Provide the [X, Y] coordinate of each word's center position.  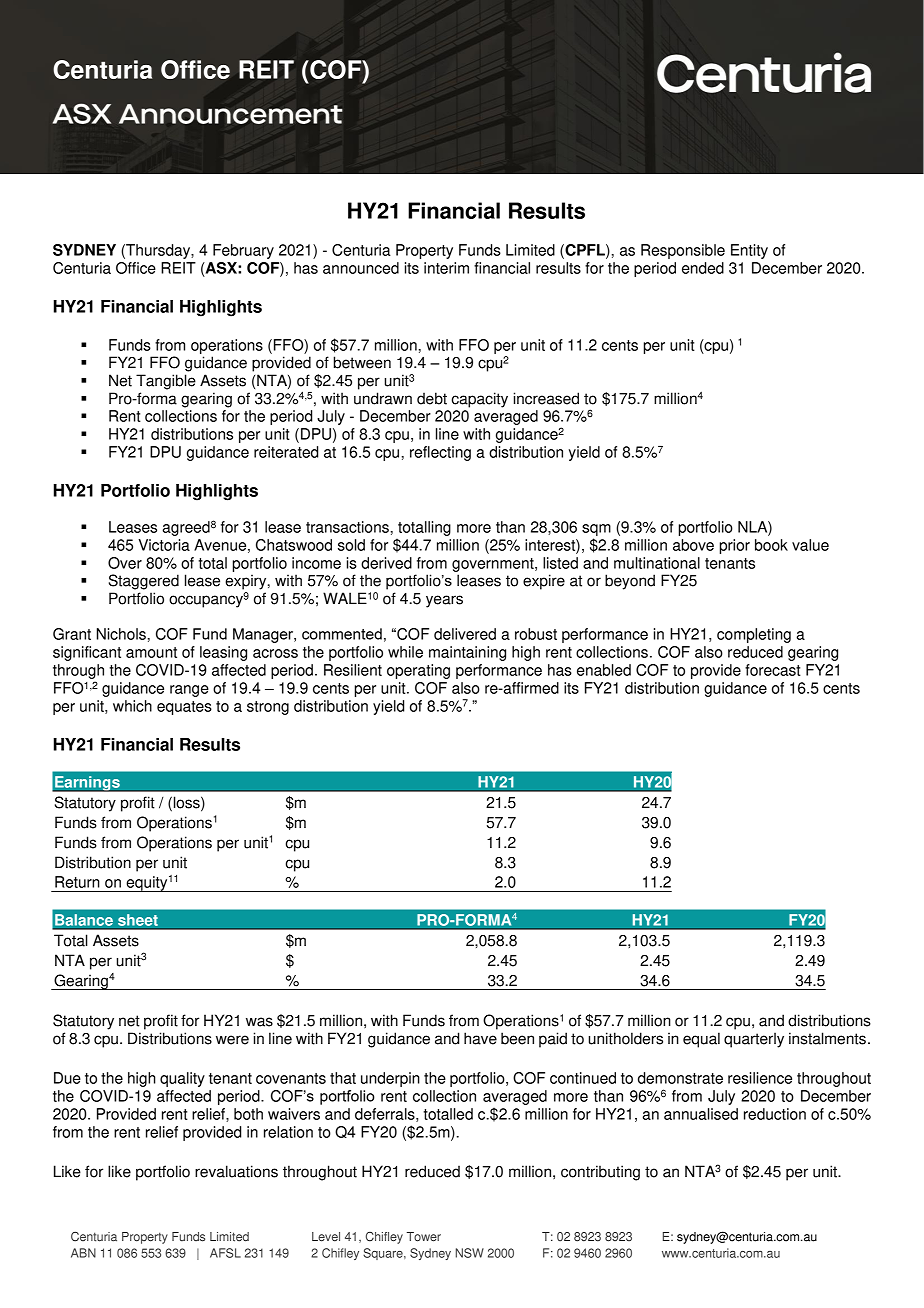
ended [703, 268]
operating [418, 671]
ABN [83, 1253]
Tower [424, 1237]
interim [446, 268]
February [243, 251]
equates [184, 708]
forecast [773, 670]
